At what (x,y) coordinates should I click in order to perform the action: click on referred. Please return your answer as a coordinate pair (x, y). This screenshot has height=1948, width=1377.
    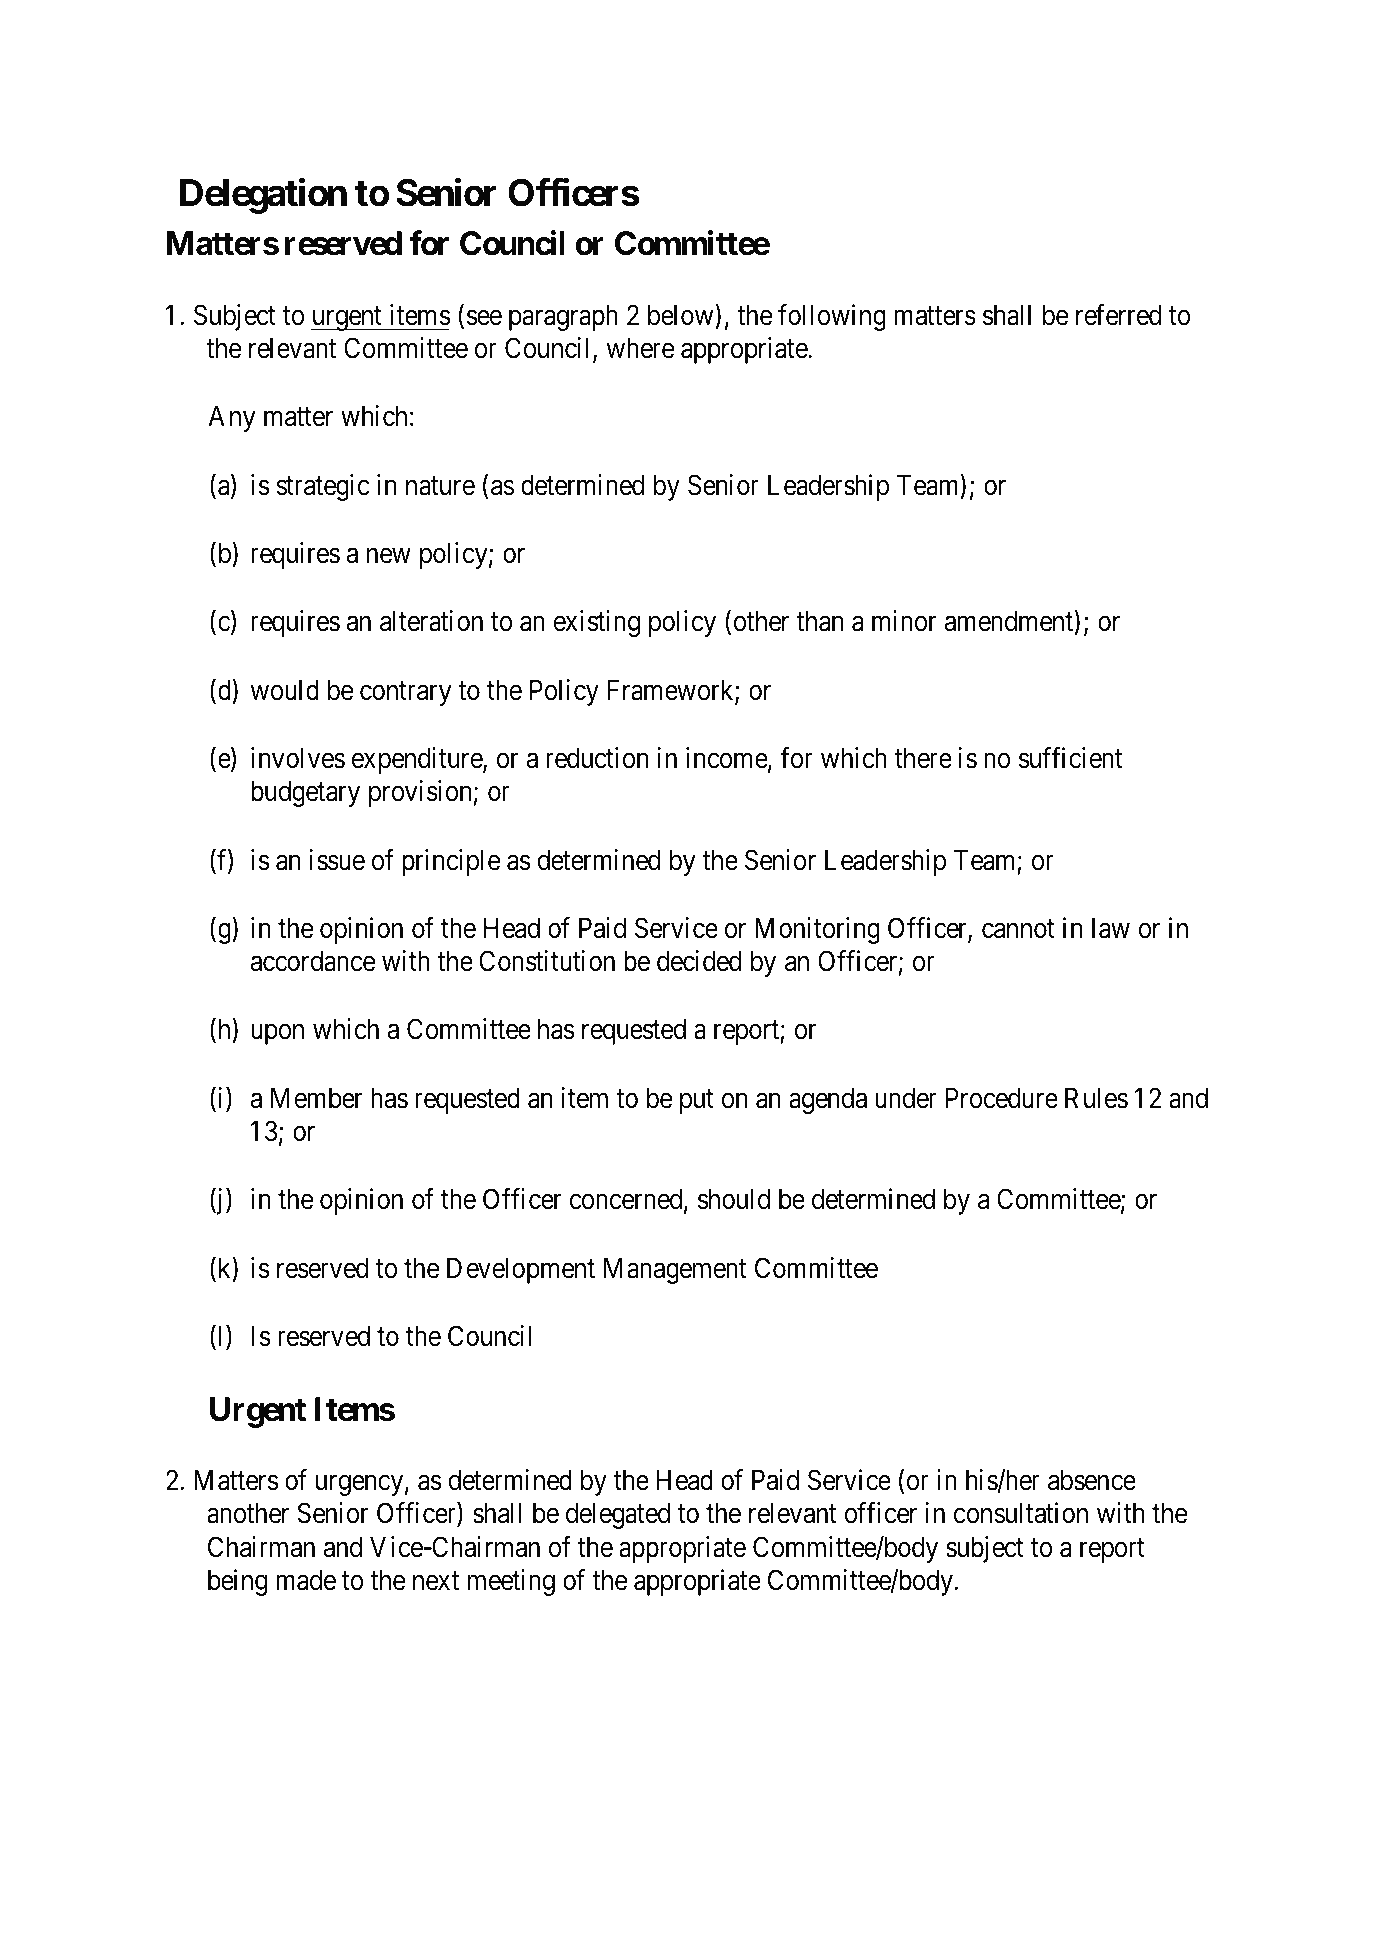
    Looking at the image, I should click on (1118, 315).
